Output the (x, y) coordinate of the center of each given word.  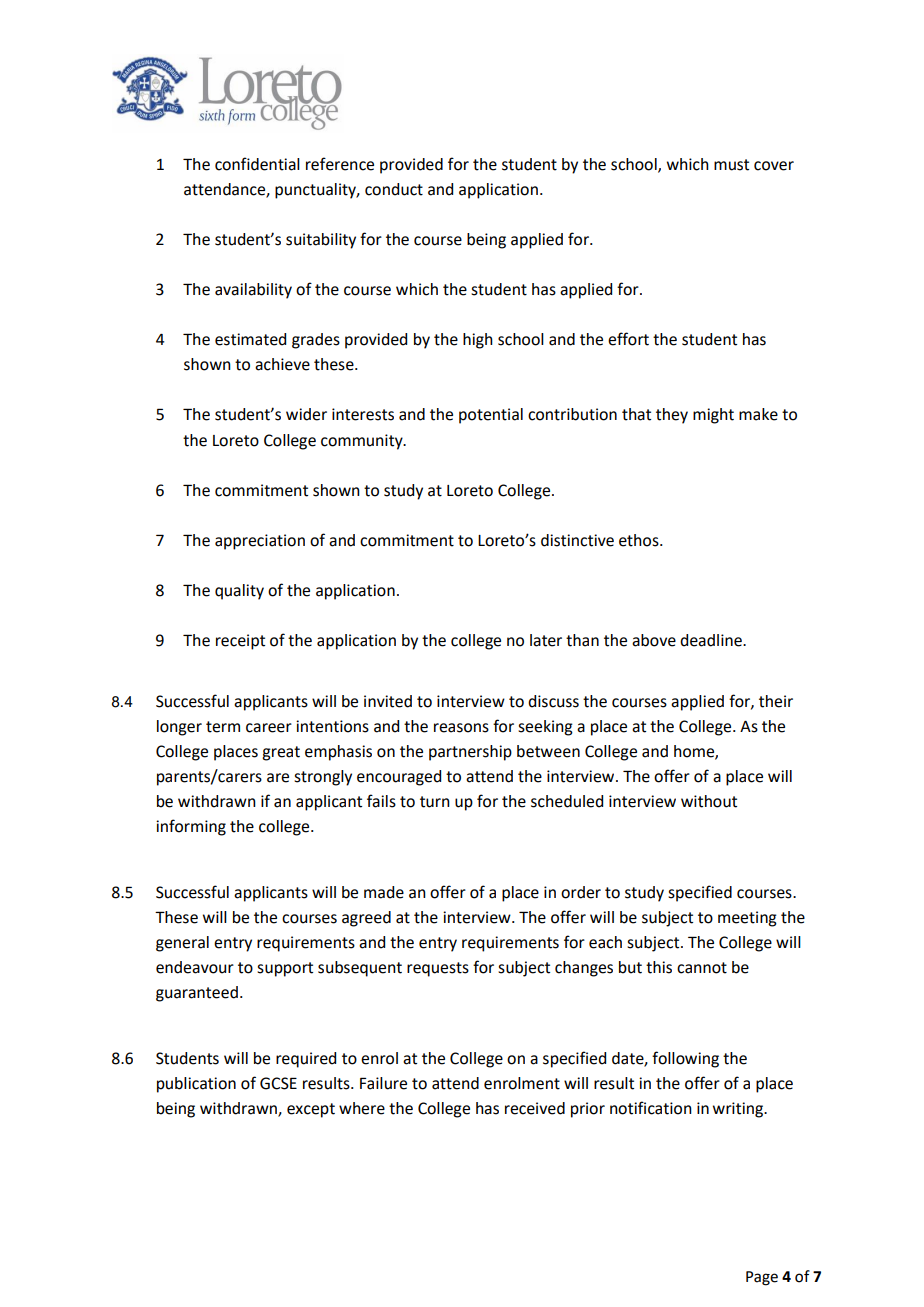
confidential (257, 164)
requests (438, 969)
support (285, 969)
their (776, 701)
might (713, 416)
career (269, 728)
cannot (702, 968)
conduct (394, 189)
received (535, 1108)
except (311, 1110)
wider (306, 414)
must (731, 165)
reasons (461, 728)
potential (491, 416)
